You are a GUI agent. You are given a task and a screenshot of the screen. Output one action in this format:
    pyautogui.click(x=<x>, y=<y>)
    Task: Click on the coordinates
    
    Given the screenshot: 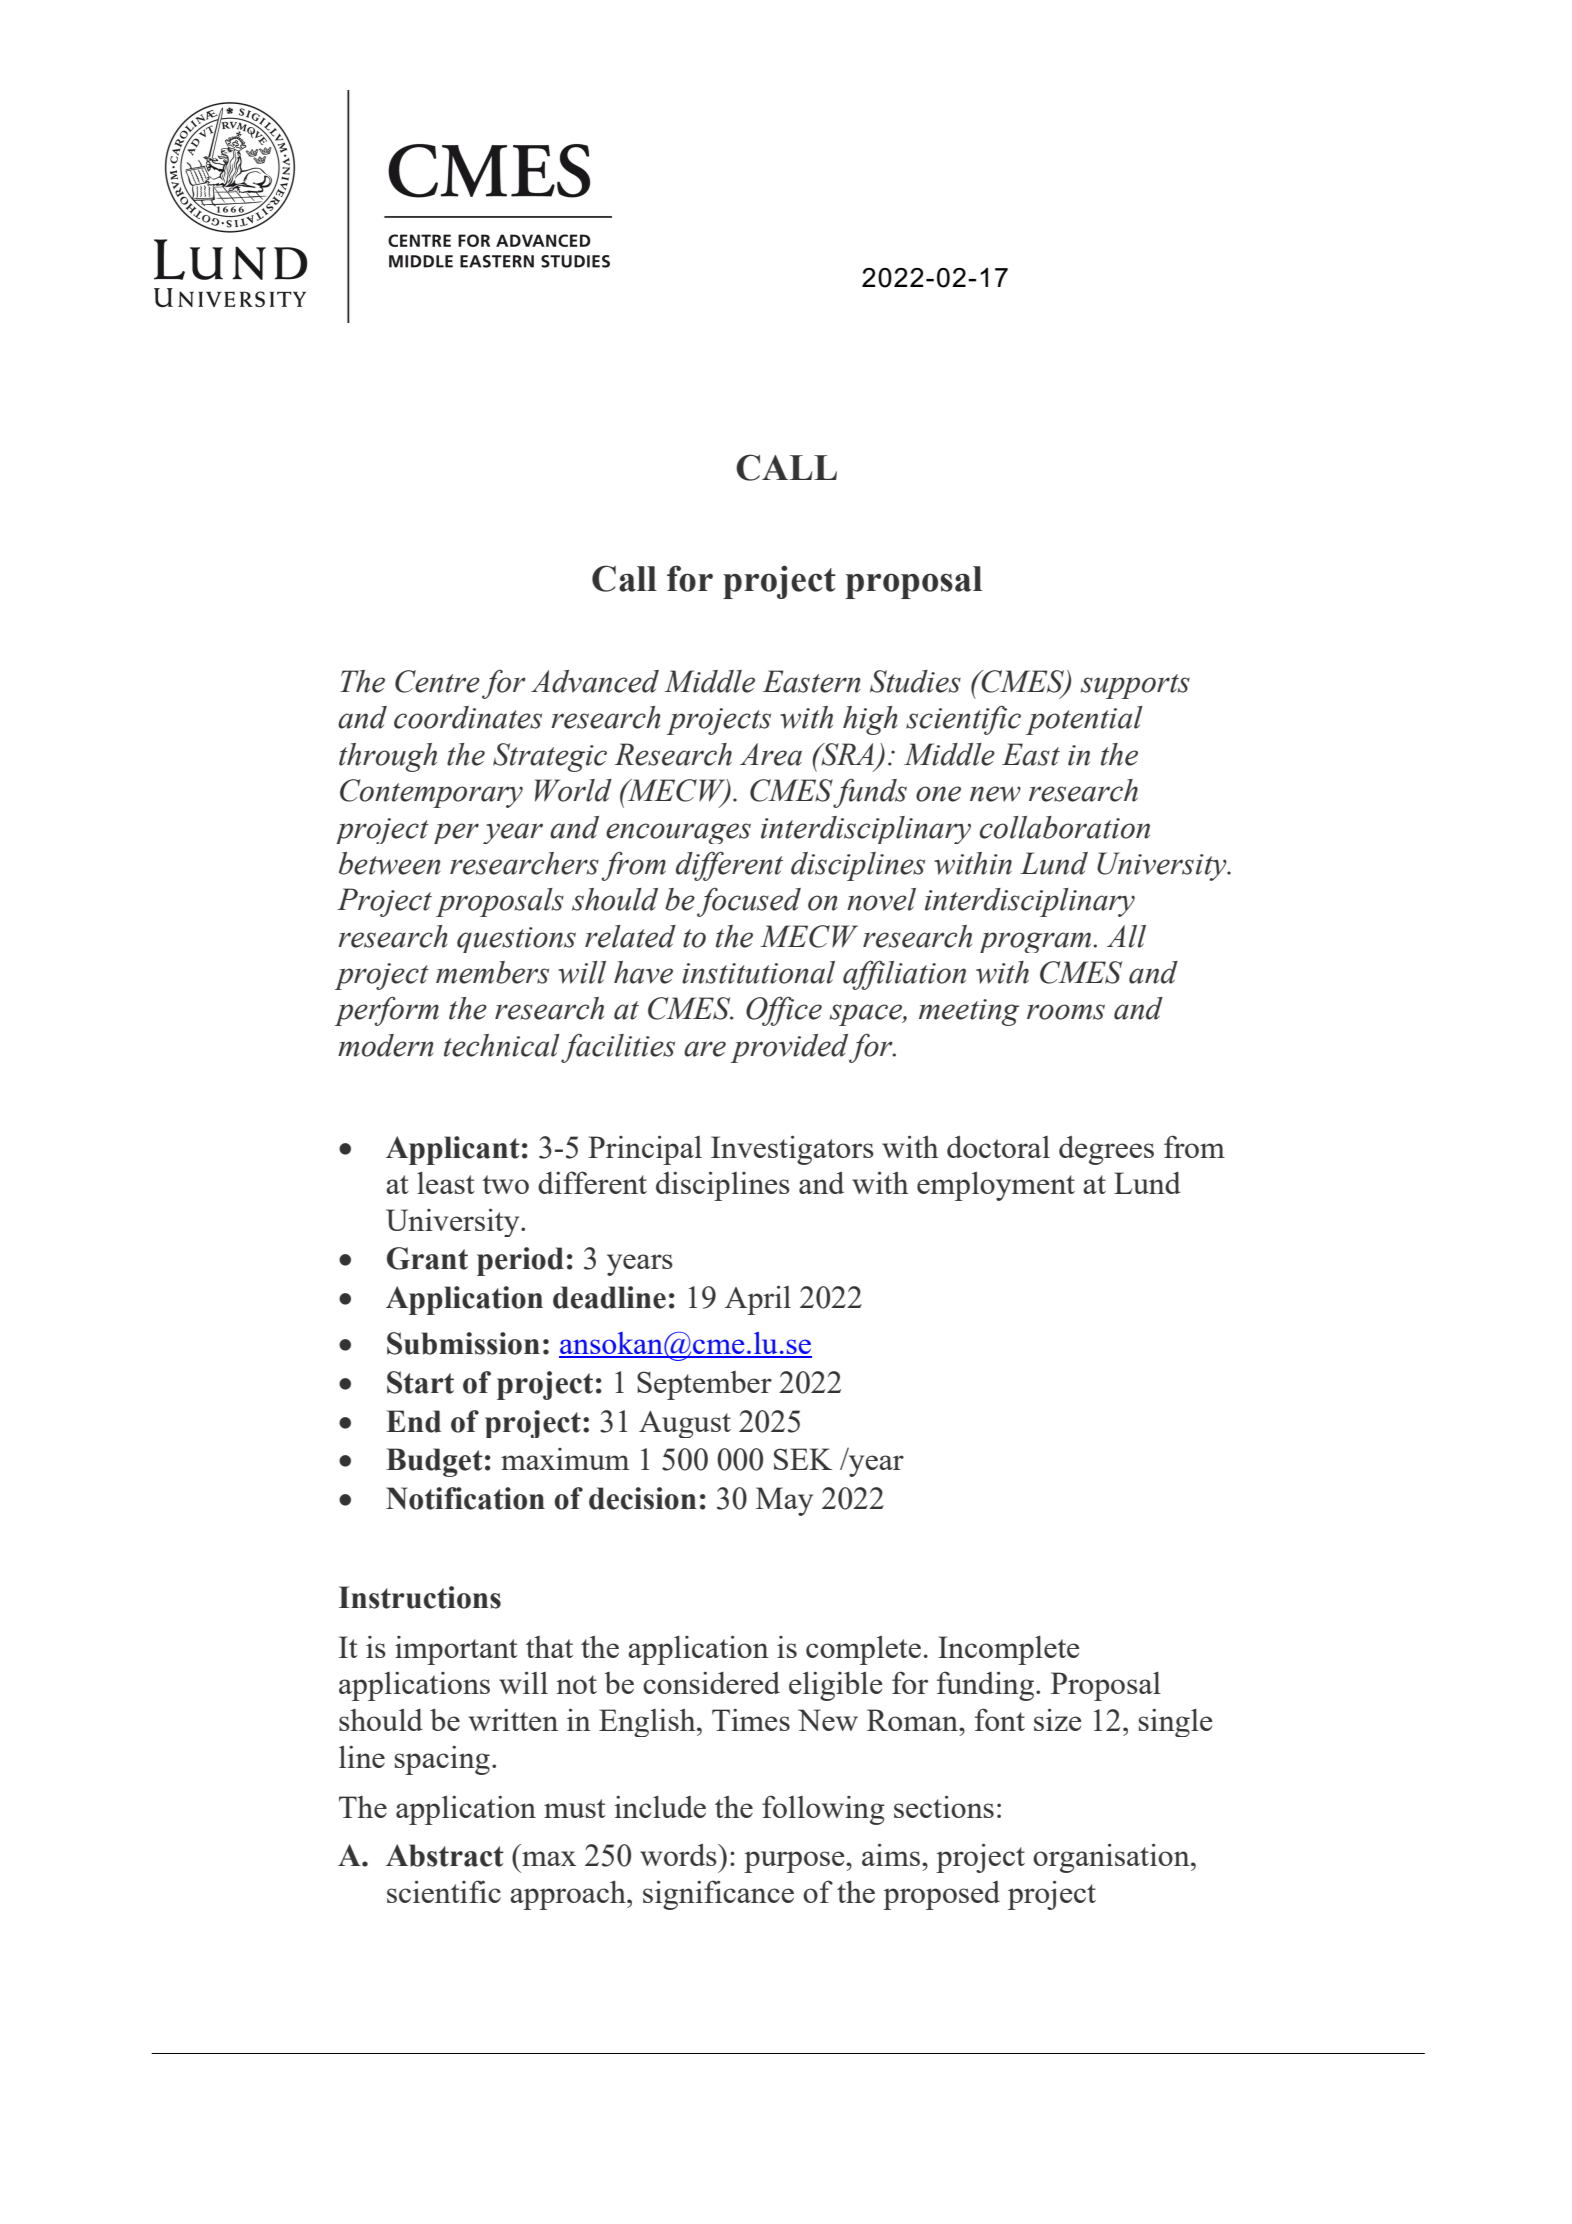 What is the action you would take?
    pyautogui.click(x=468, y=717)
